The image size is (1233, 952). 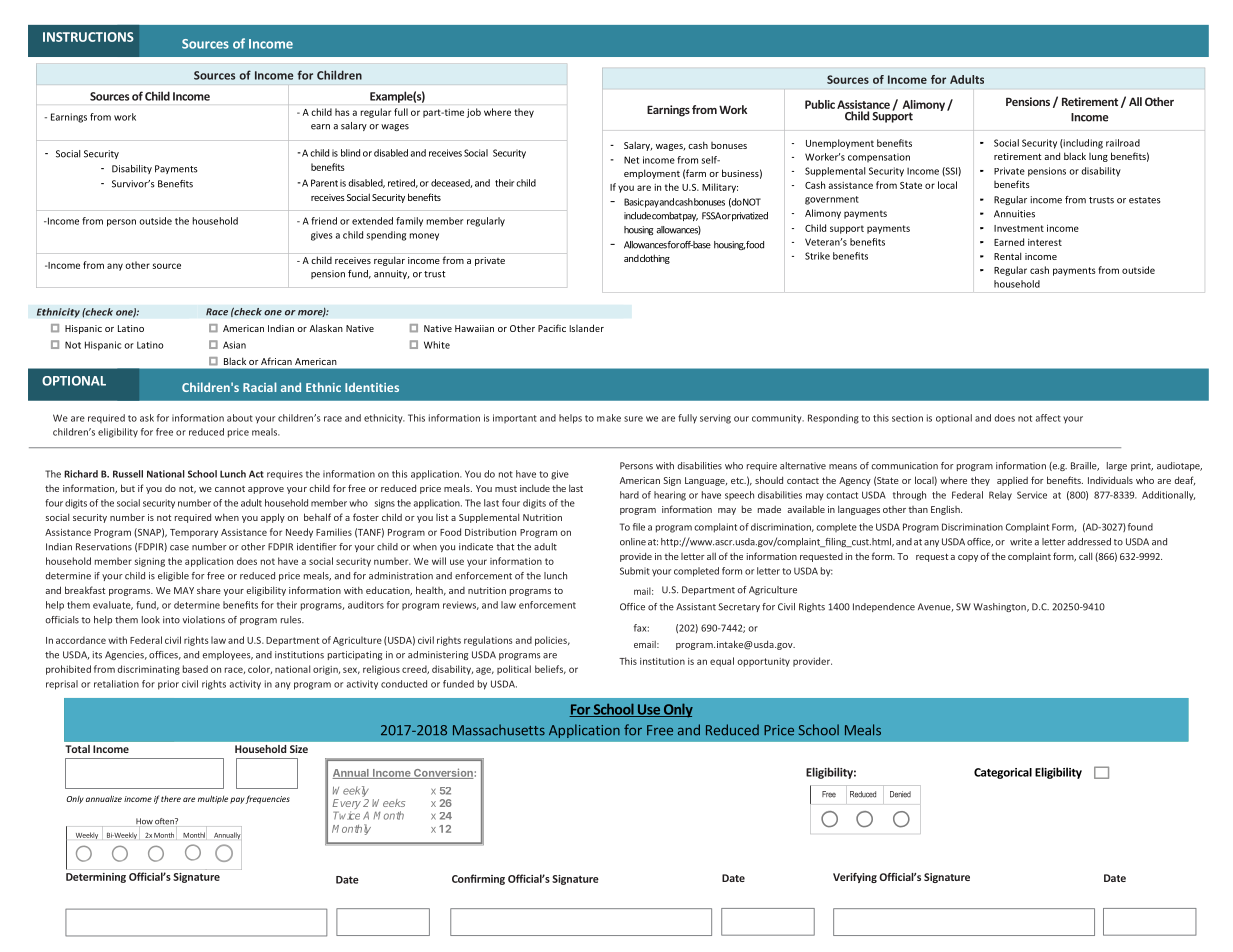 What do you see at coordinates (1123, 143) in the document?
I see `railroad` at bounding box center [1123, 143].
